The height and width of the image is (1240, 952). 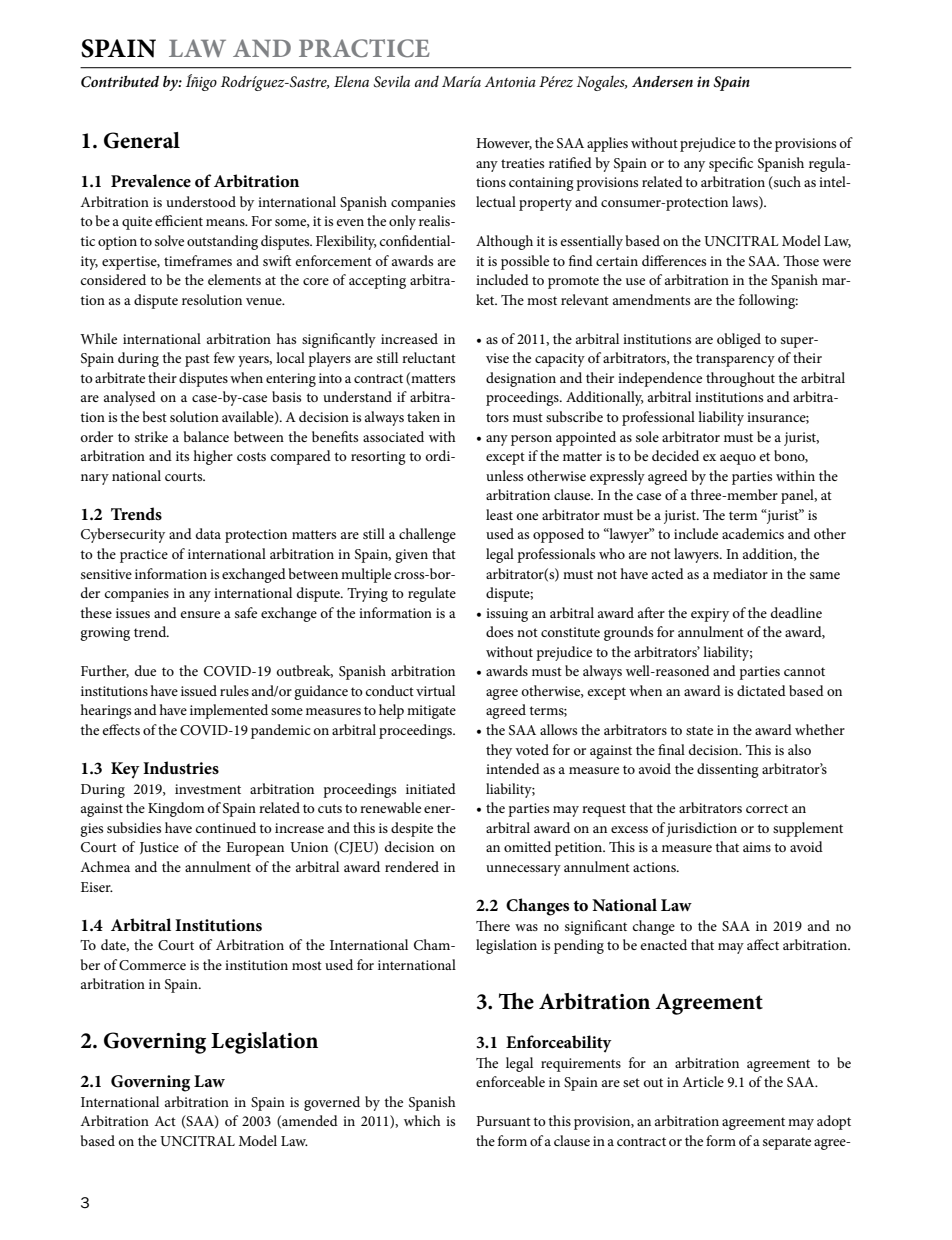 I want to click on balance, so click(x=206, y=436).
